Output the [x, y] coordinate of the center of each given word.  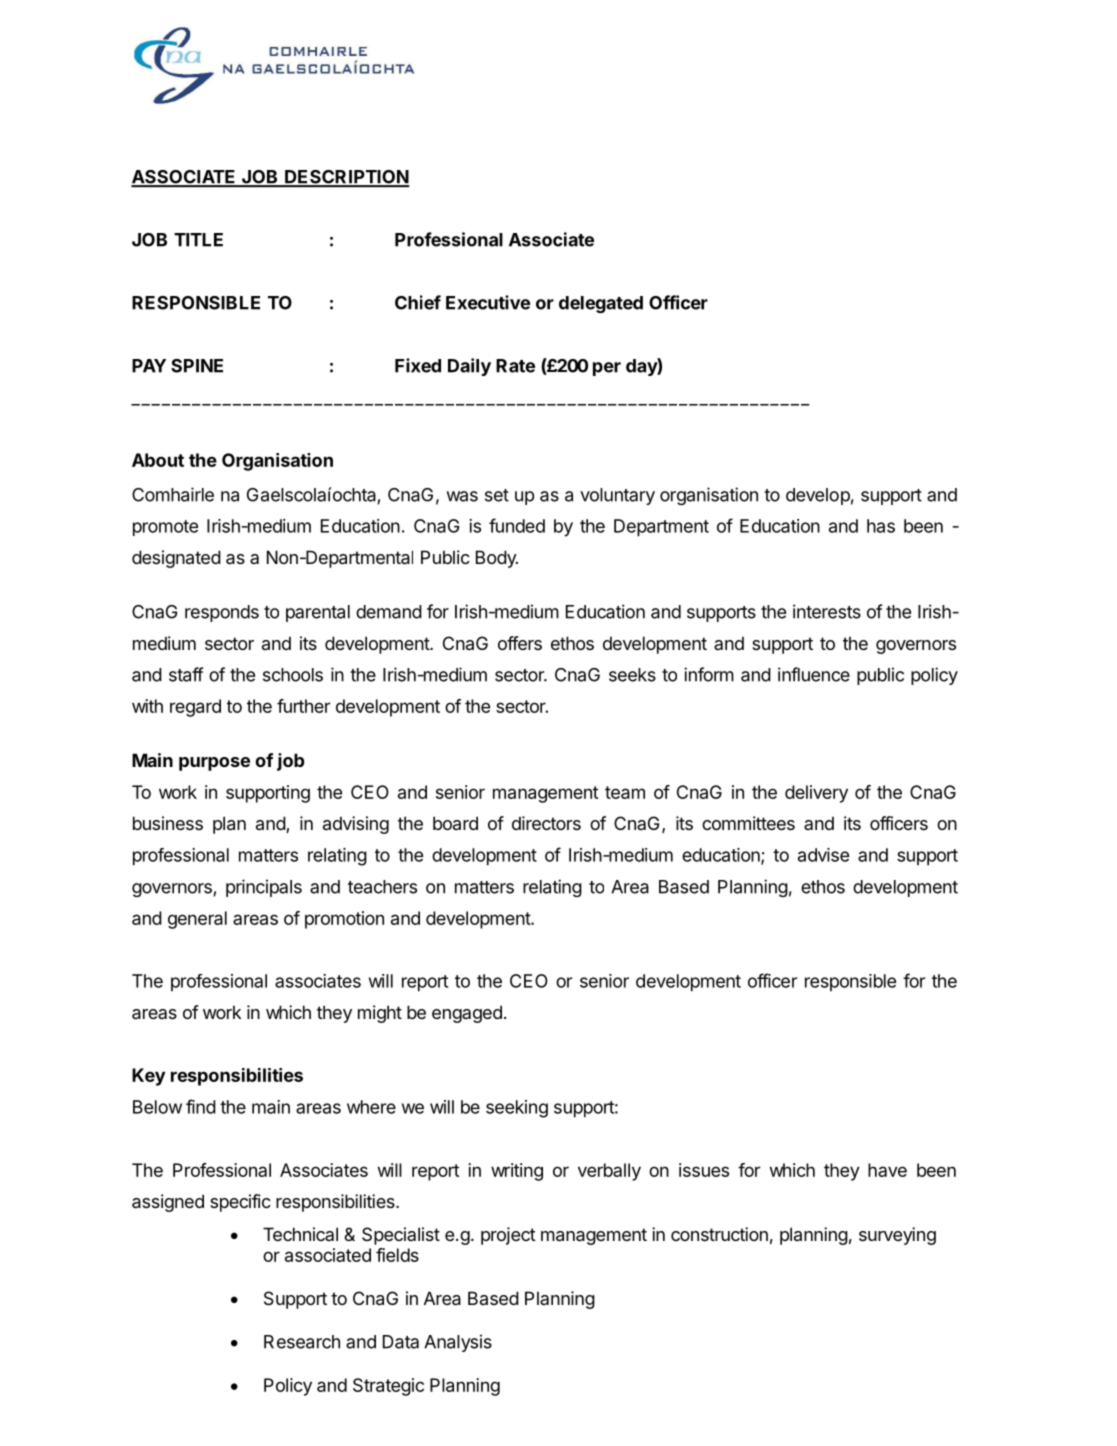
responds [222, 613]
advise [823, 855]
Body [497, 559]
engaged [467, 1014]
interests [827, 611]
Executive [488, 302]
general [197, 920]
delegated [601, 304]
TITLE [198, 240]
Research [302, 1342]
